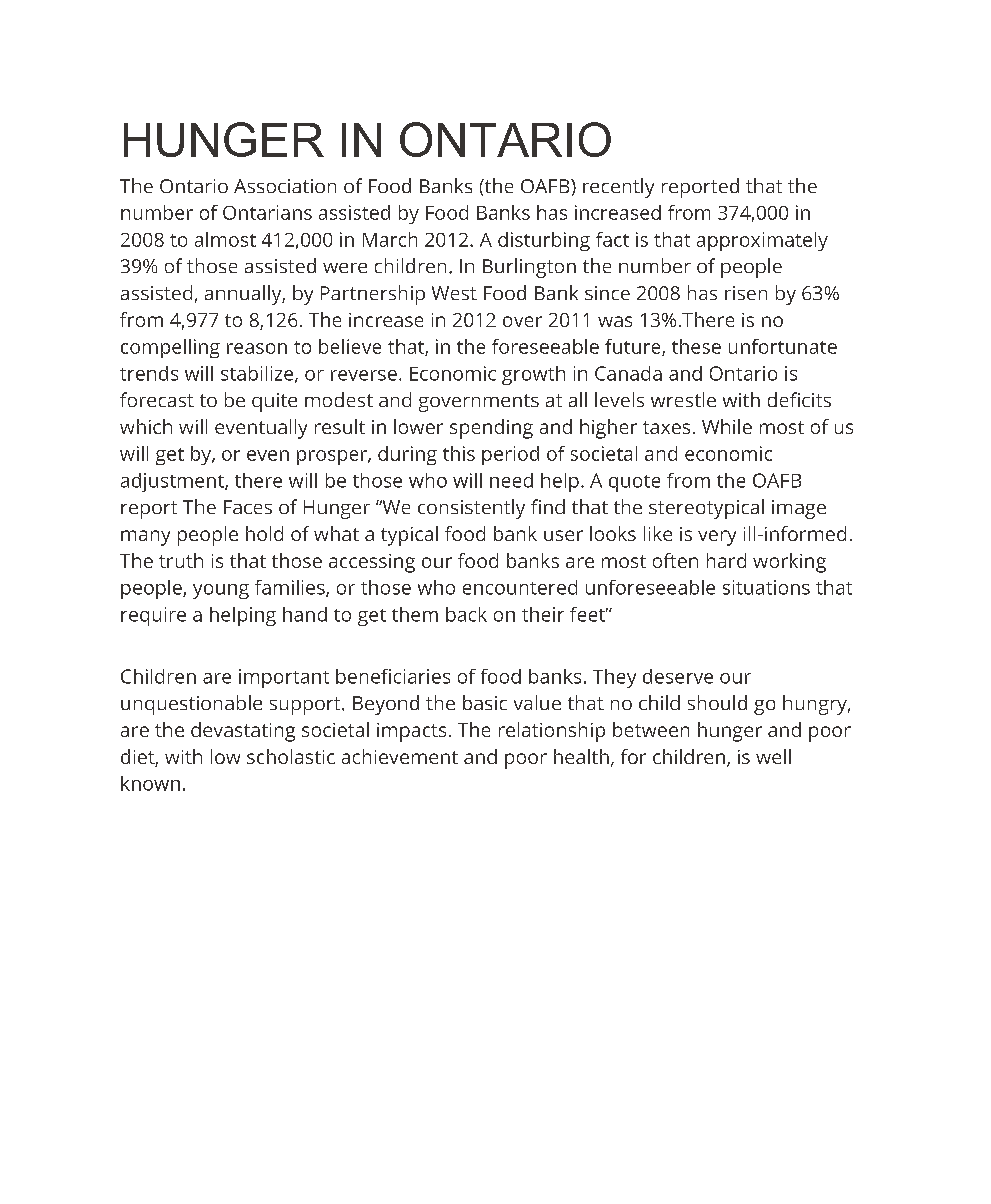 The height and width of the screenshot is (1204, 991). Describe the element at coordinates (773, 756) in the screenshot. I see `well` at that location.
